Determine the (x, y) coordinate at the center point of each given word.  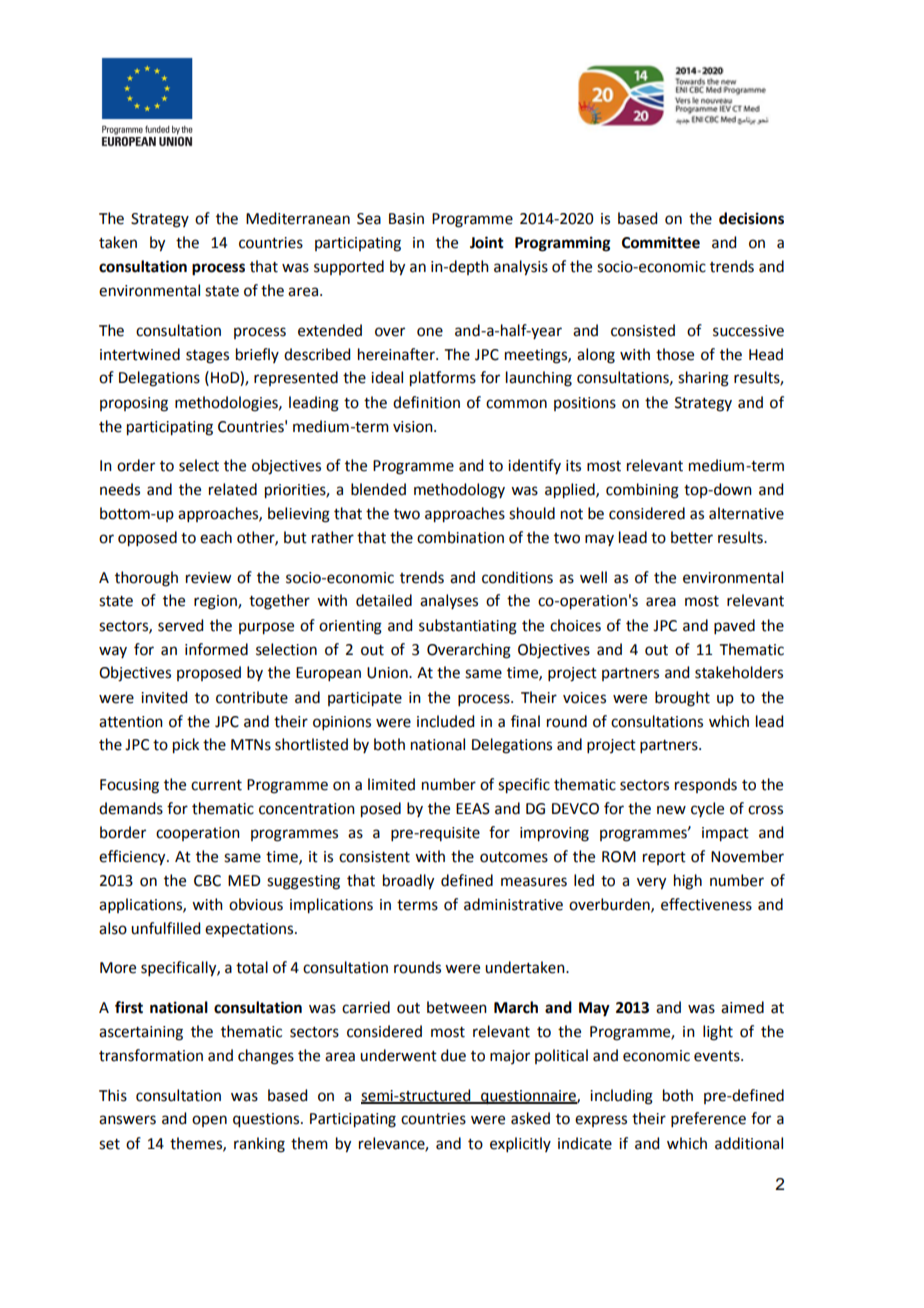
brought (682, 699)
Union (388, 673)
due (453, 1055)
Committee (661, 242)
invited (164, 697)
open (209, 1121)
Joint (487, 242)
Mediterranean (298, 218)
